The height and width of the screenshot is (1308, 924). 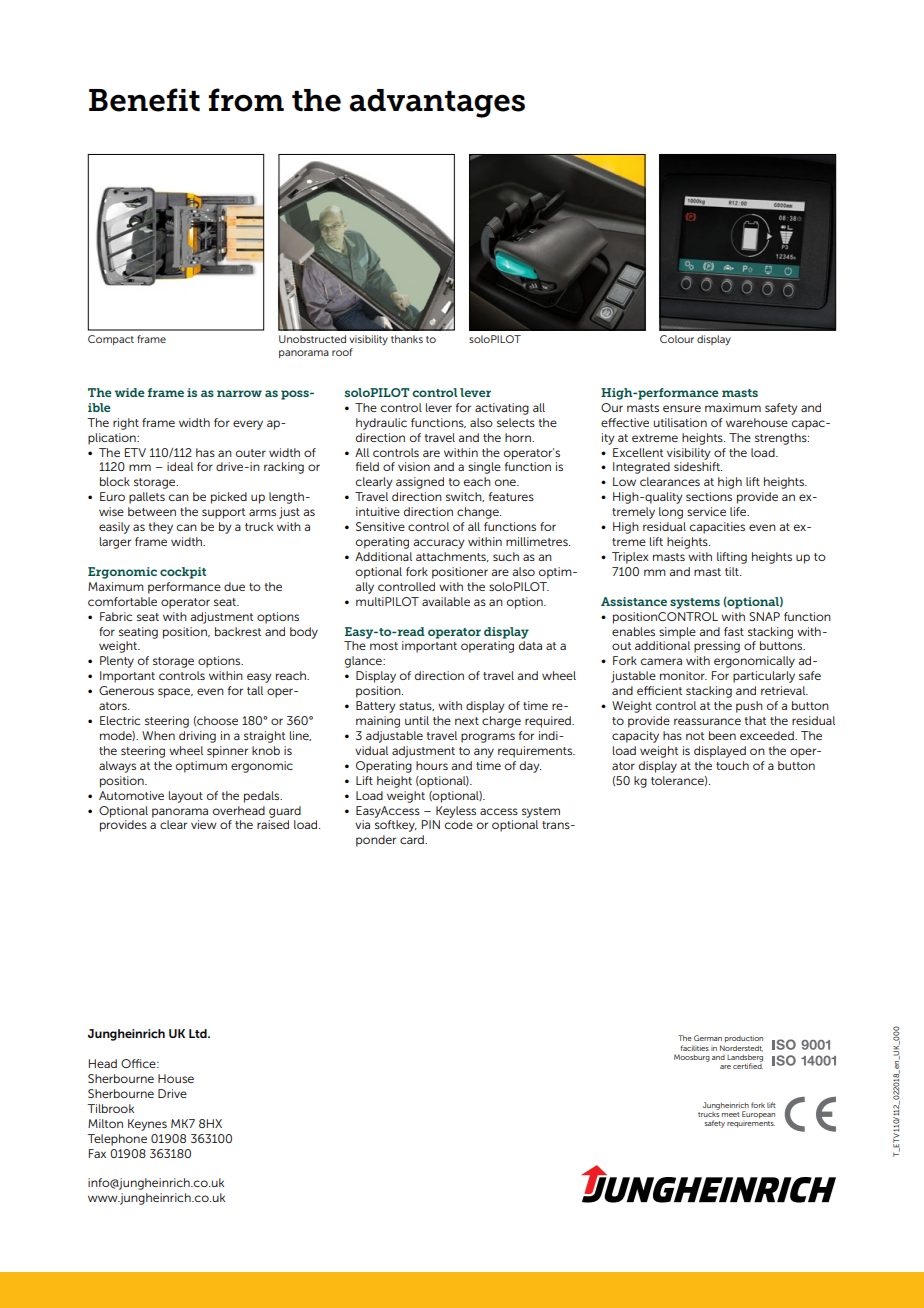 I want to click on simple, so click(x=677, y=633).
